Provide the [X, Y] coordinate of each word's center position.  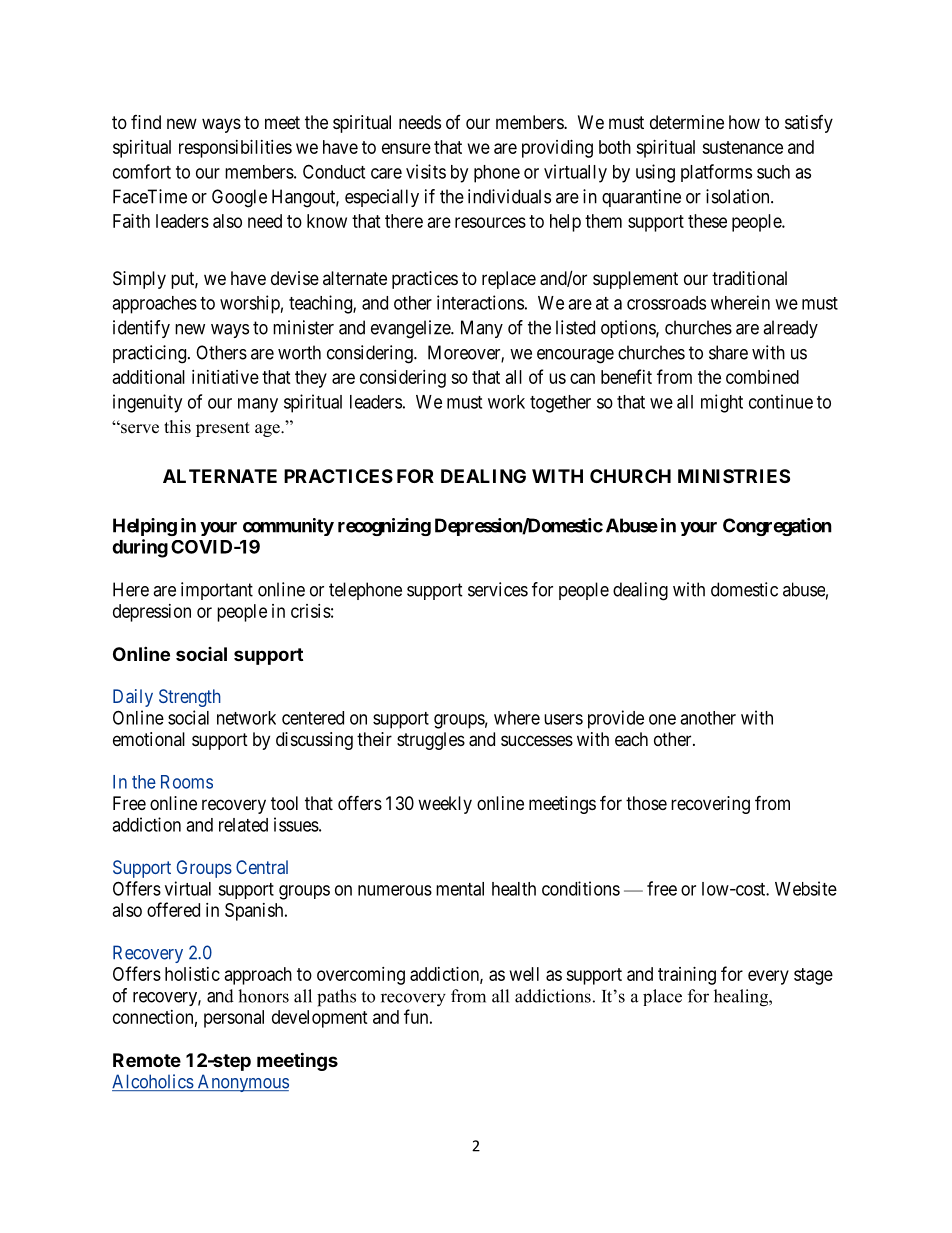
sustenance [742, 147]
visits [426, 171]
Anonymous [242, 1083]
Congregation [777, 527]
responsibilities [235, 149]
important [217, 591]
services [498, 589]
